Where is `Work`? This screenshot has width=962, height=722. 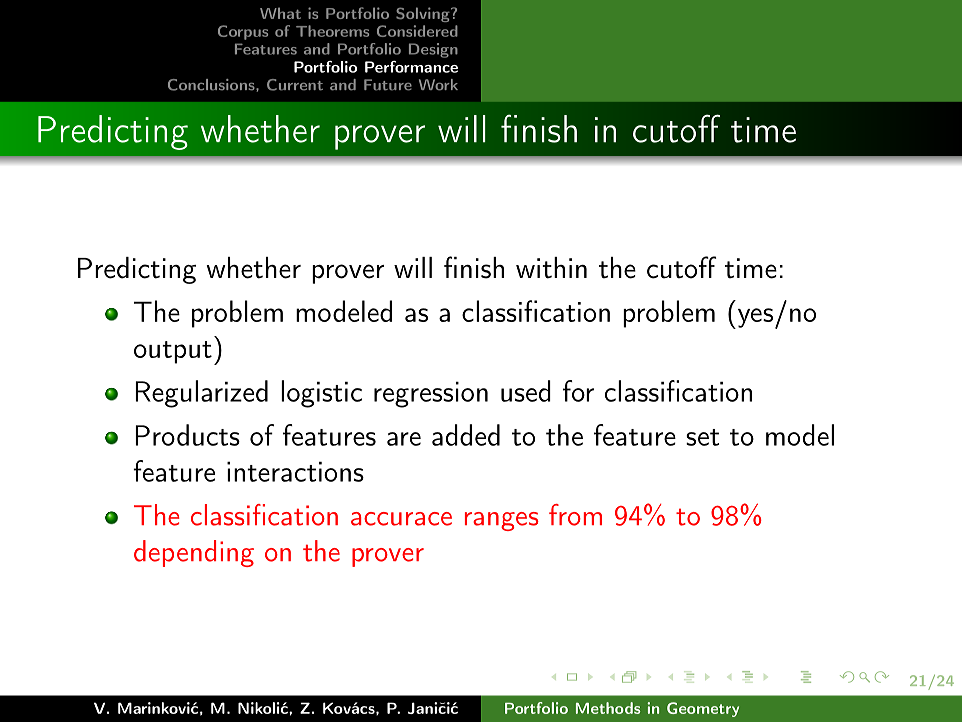
Work is located at coordinates (438, 85).
